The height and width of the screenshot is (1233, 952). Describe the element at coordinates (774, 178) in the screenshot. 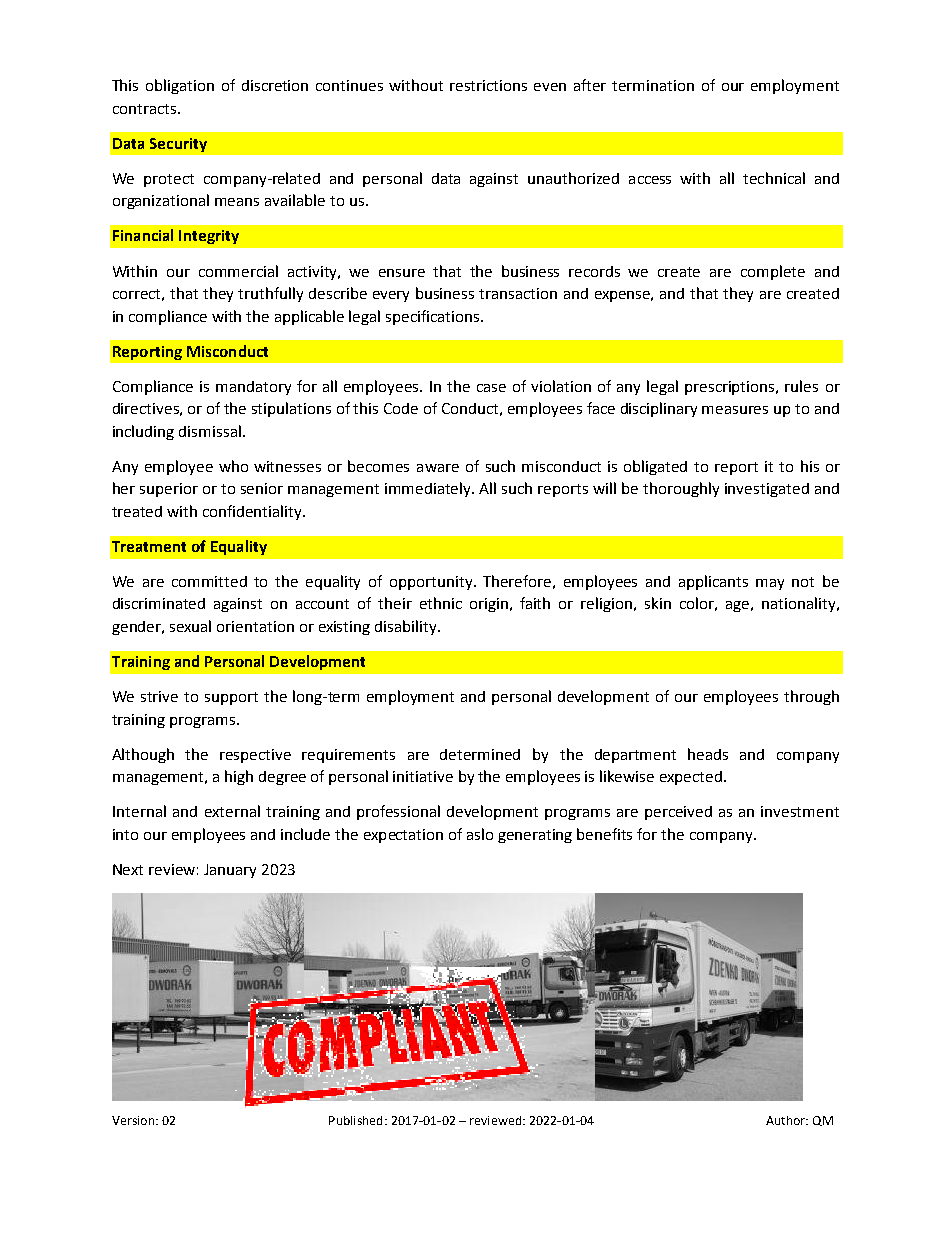

I see `technical` at that location.
